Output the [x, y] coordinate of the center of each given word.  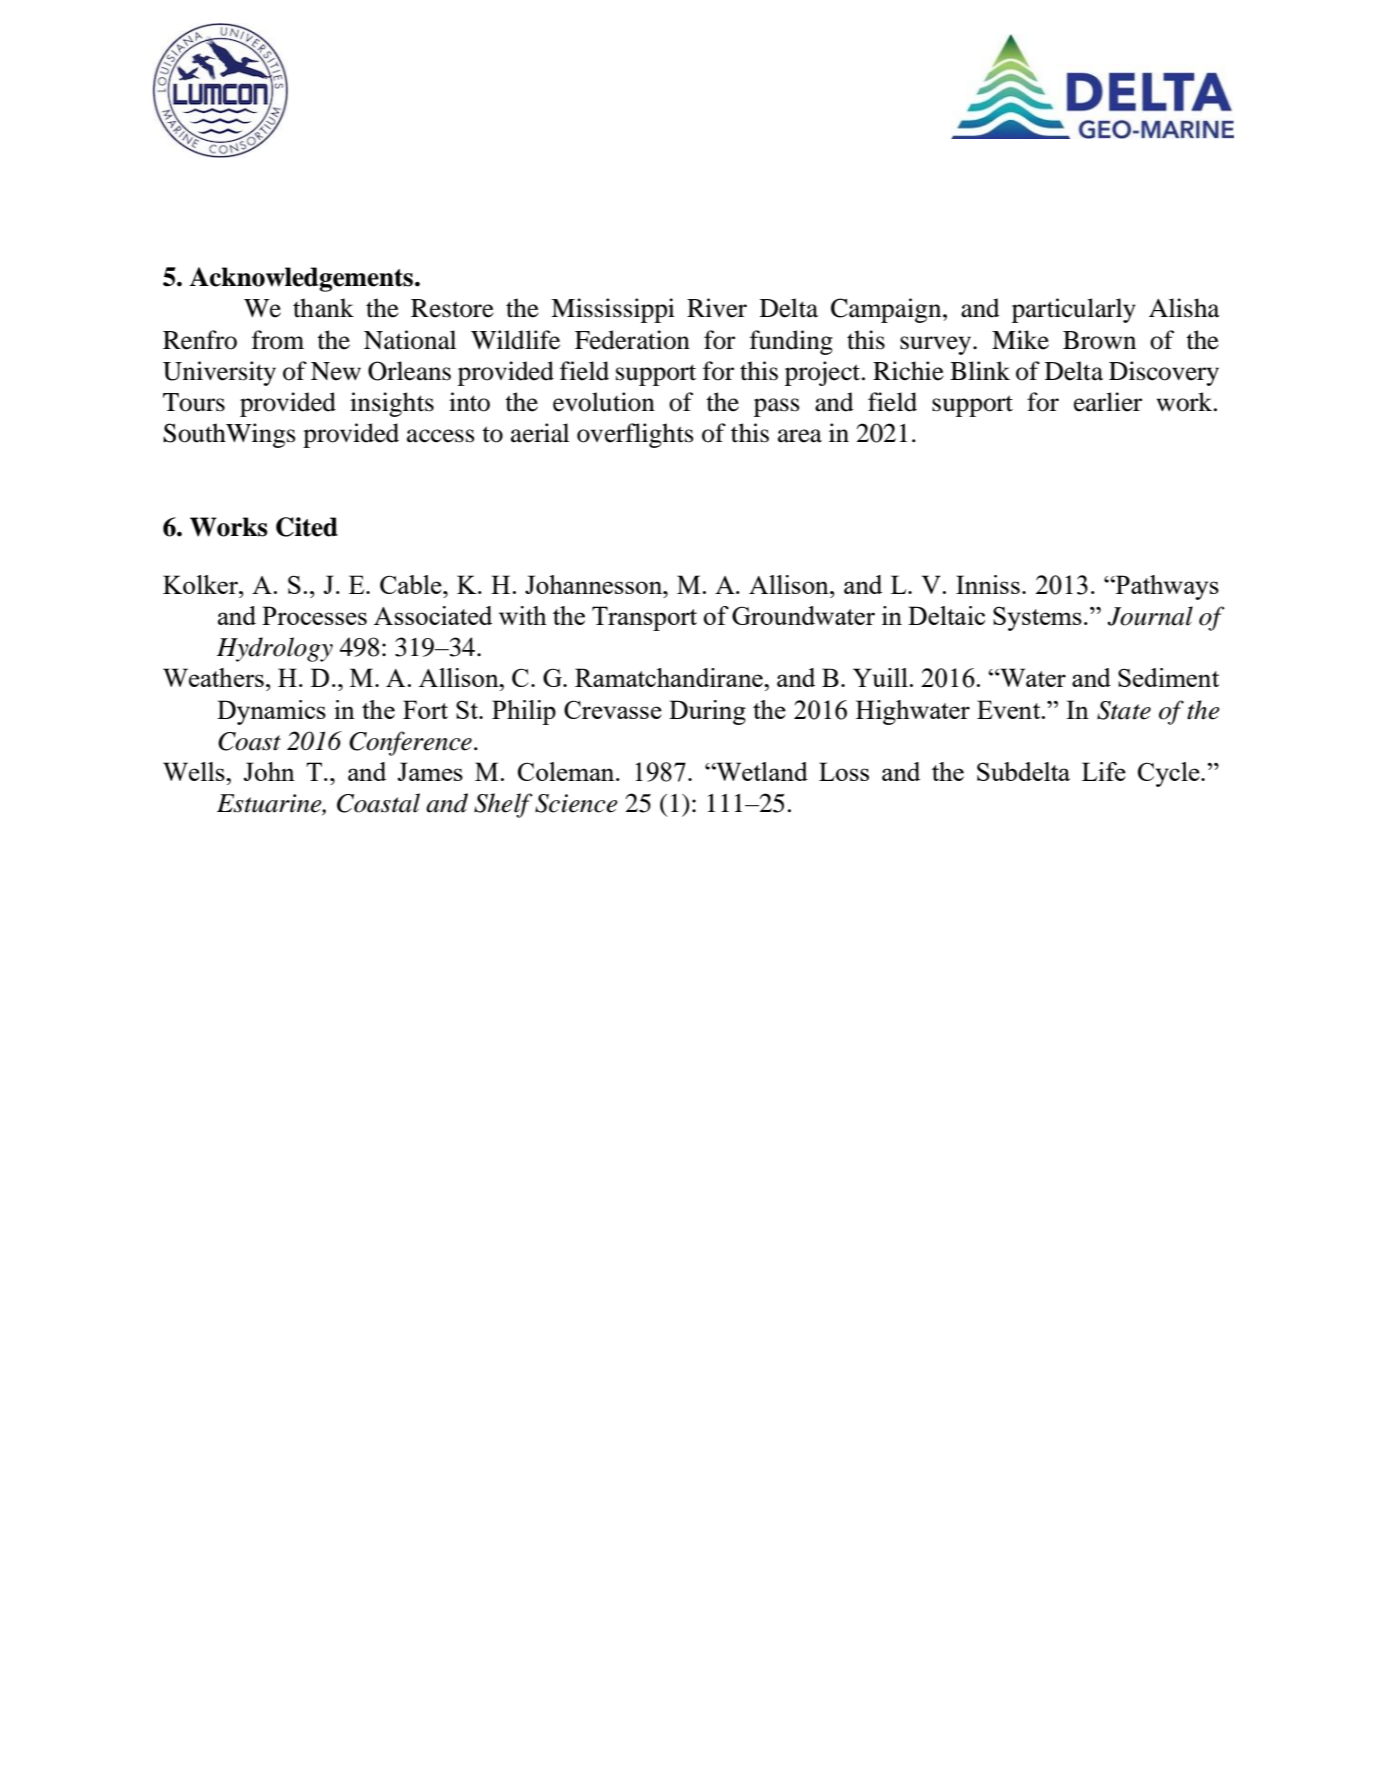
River [717, 308]
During [707, 712]
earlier [1108, 402]
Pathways [1166, 587]
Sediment [1168, 677]
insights [392, 404]
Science [576, 803]
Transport [644, 618]
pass [777, 407]
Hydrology [275, 649]
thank [323, 308]
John [269, 771]
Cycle [1170, 774]
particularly [1074, 310]
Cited [307, 527]
